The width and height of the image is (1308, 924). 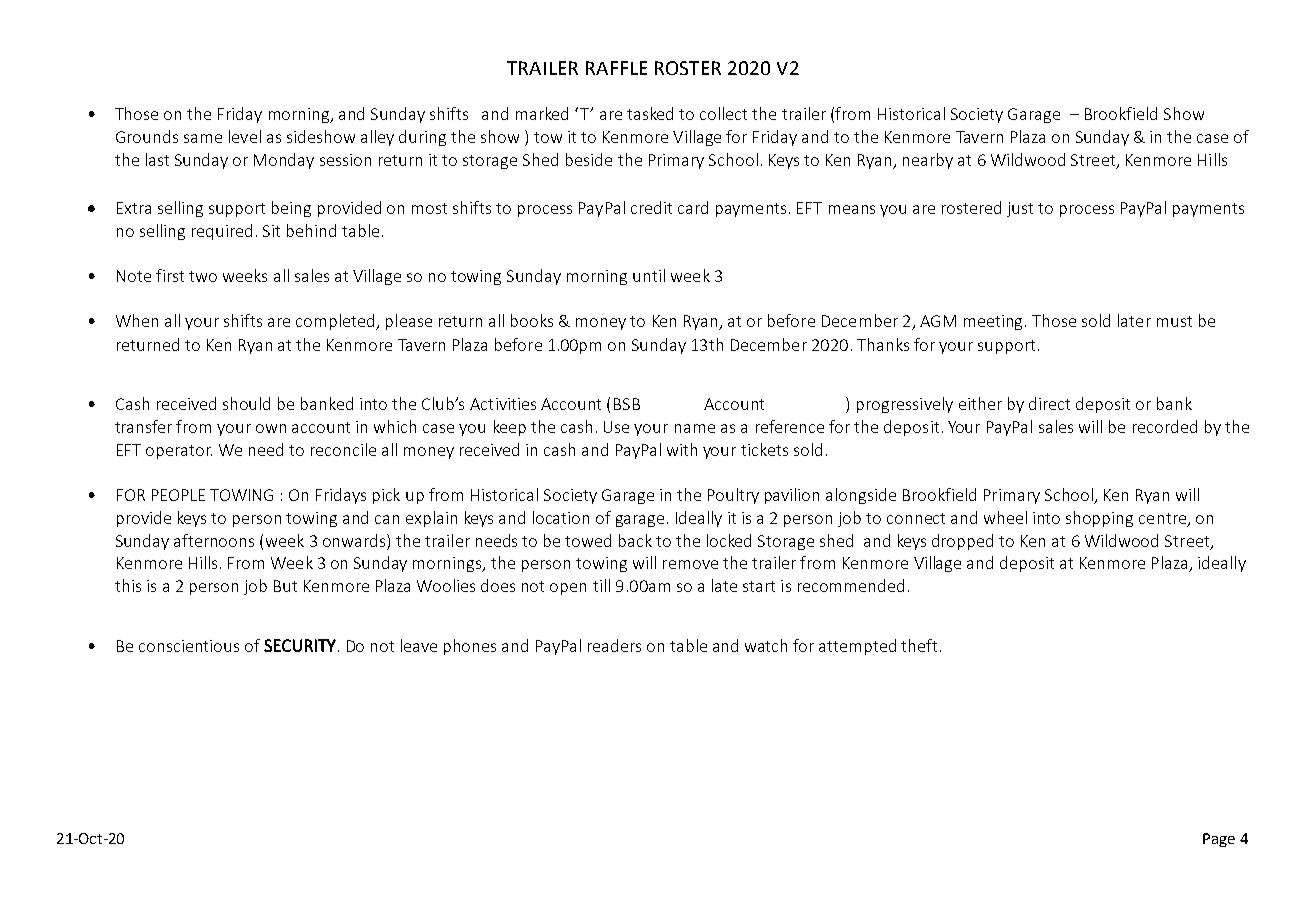 What do you see at coordinates (919, 645) in the image?
I see `theft` at bounding box center [919, 645].
